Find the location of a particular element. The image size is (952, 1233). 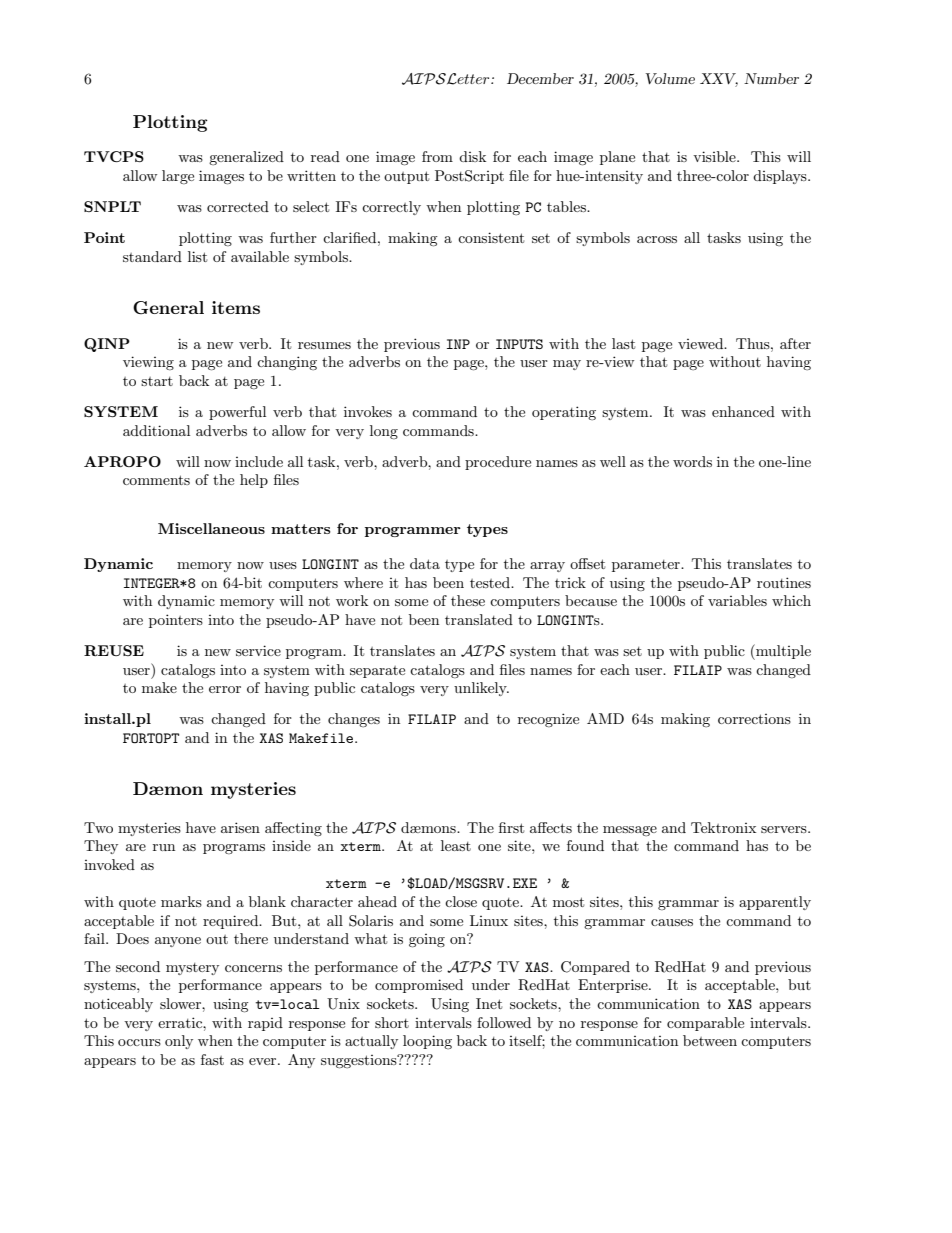

comparable is located at coordinates (705, 1024).
